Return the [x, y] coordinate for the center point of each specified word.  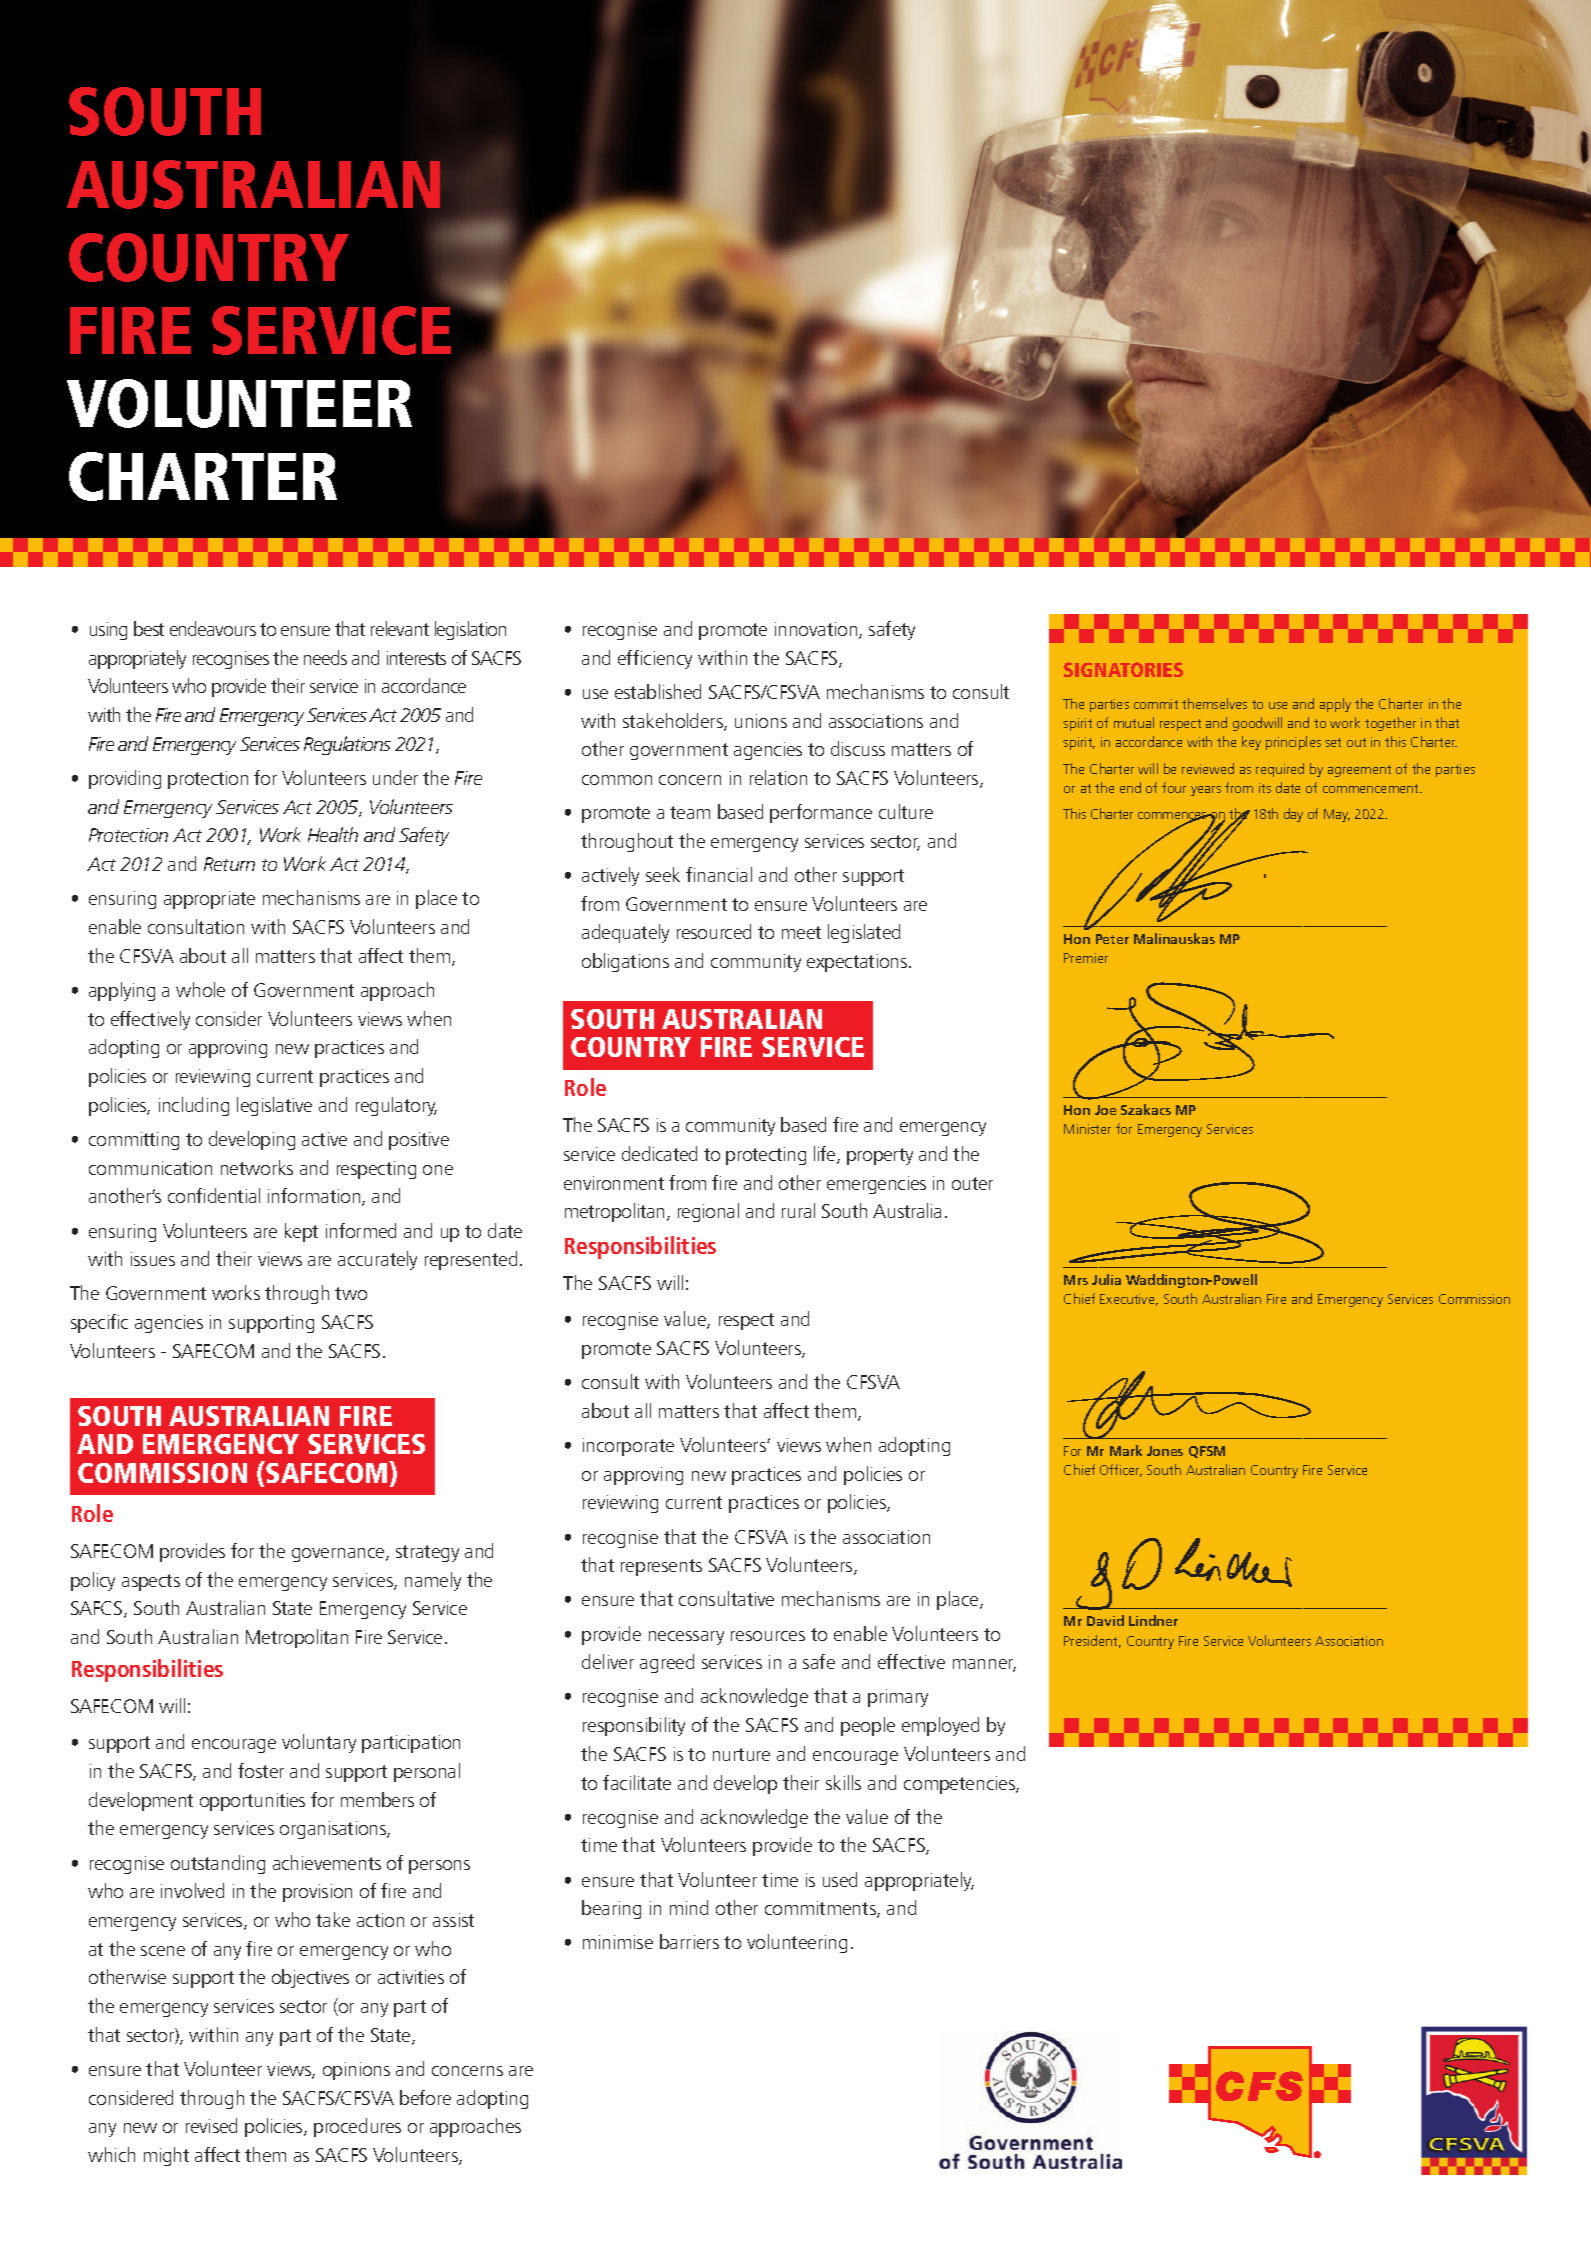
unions [761, 721]
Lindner [1153, 1620]
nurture [741, 1754]
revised [211, 2125]
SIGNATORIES [1123, 669]
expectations [858, 963]
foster [261, 1770]
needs [325, 657]
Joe [1105, 1110]
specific [99, 1323]
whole [200, 989]
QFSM [1207, 1452]
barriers [689, 1941]
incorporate [628, 1447]
